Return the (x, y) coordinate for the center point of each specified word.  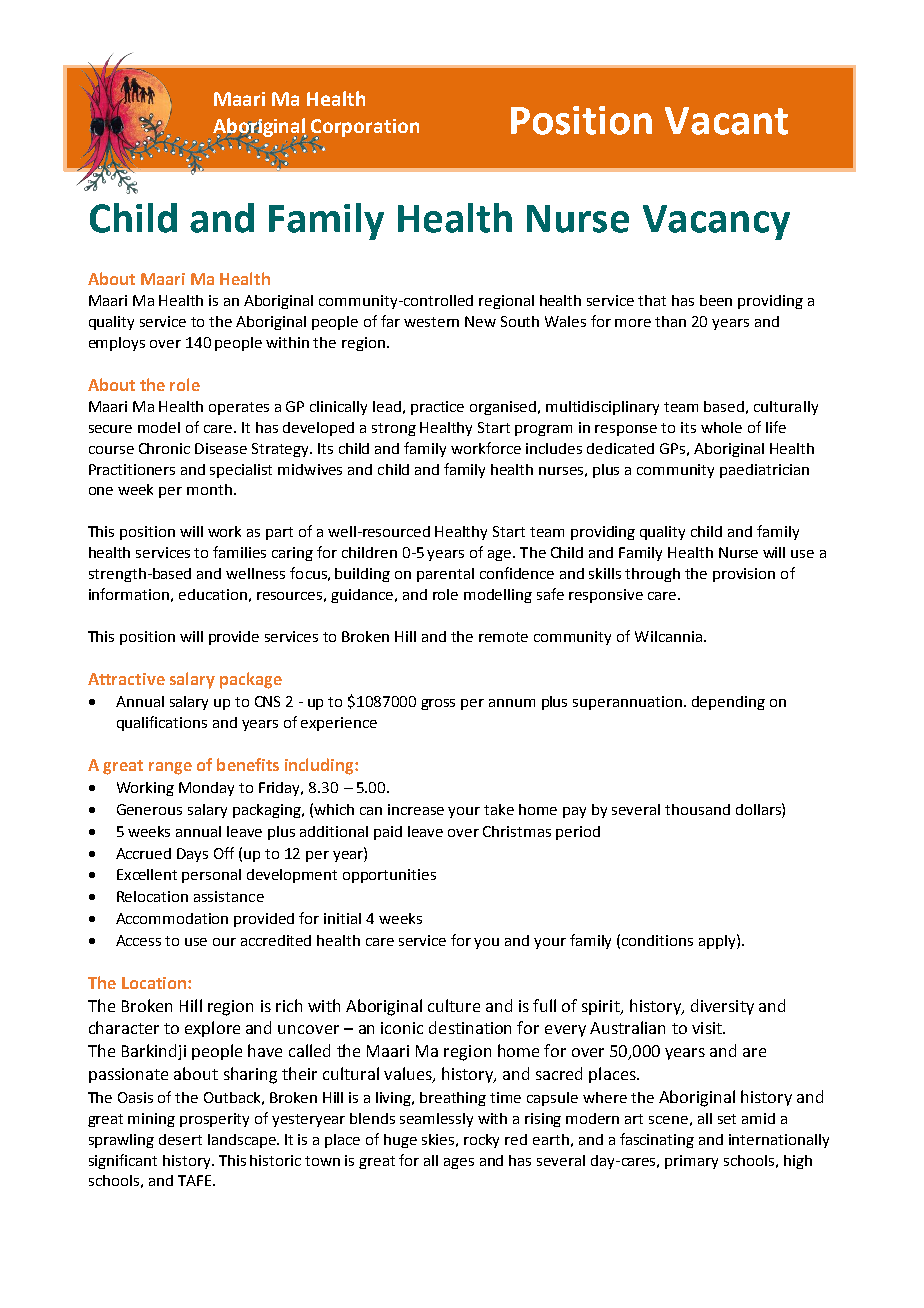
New (480, 321)
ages (459, 1163)
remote (503, 637)
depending (728, 703)
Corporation (365, 129)
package (251, 680)
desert (180, 1139)
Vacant (726, 121)
